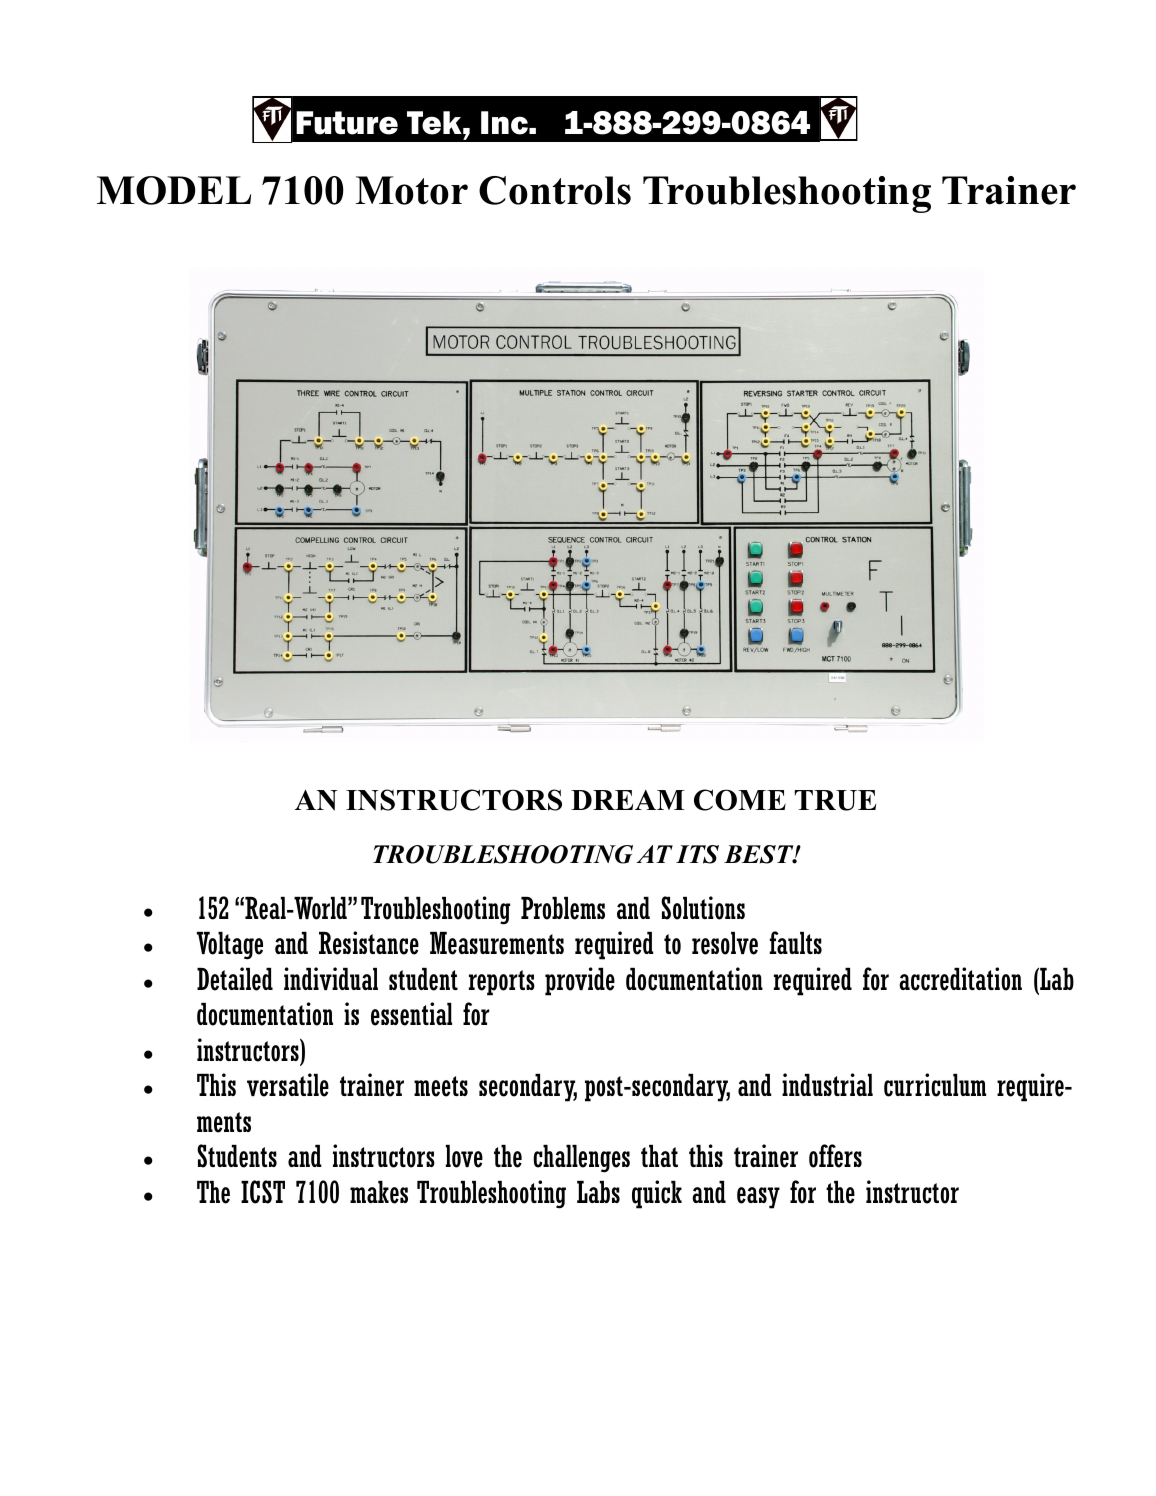 This document has height=1496, width=1156. What do you see at coordinates (835, 800) in the document?
I see `TRUE` at bounding box center [835, 800].
